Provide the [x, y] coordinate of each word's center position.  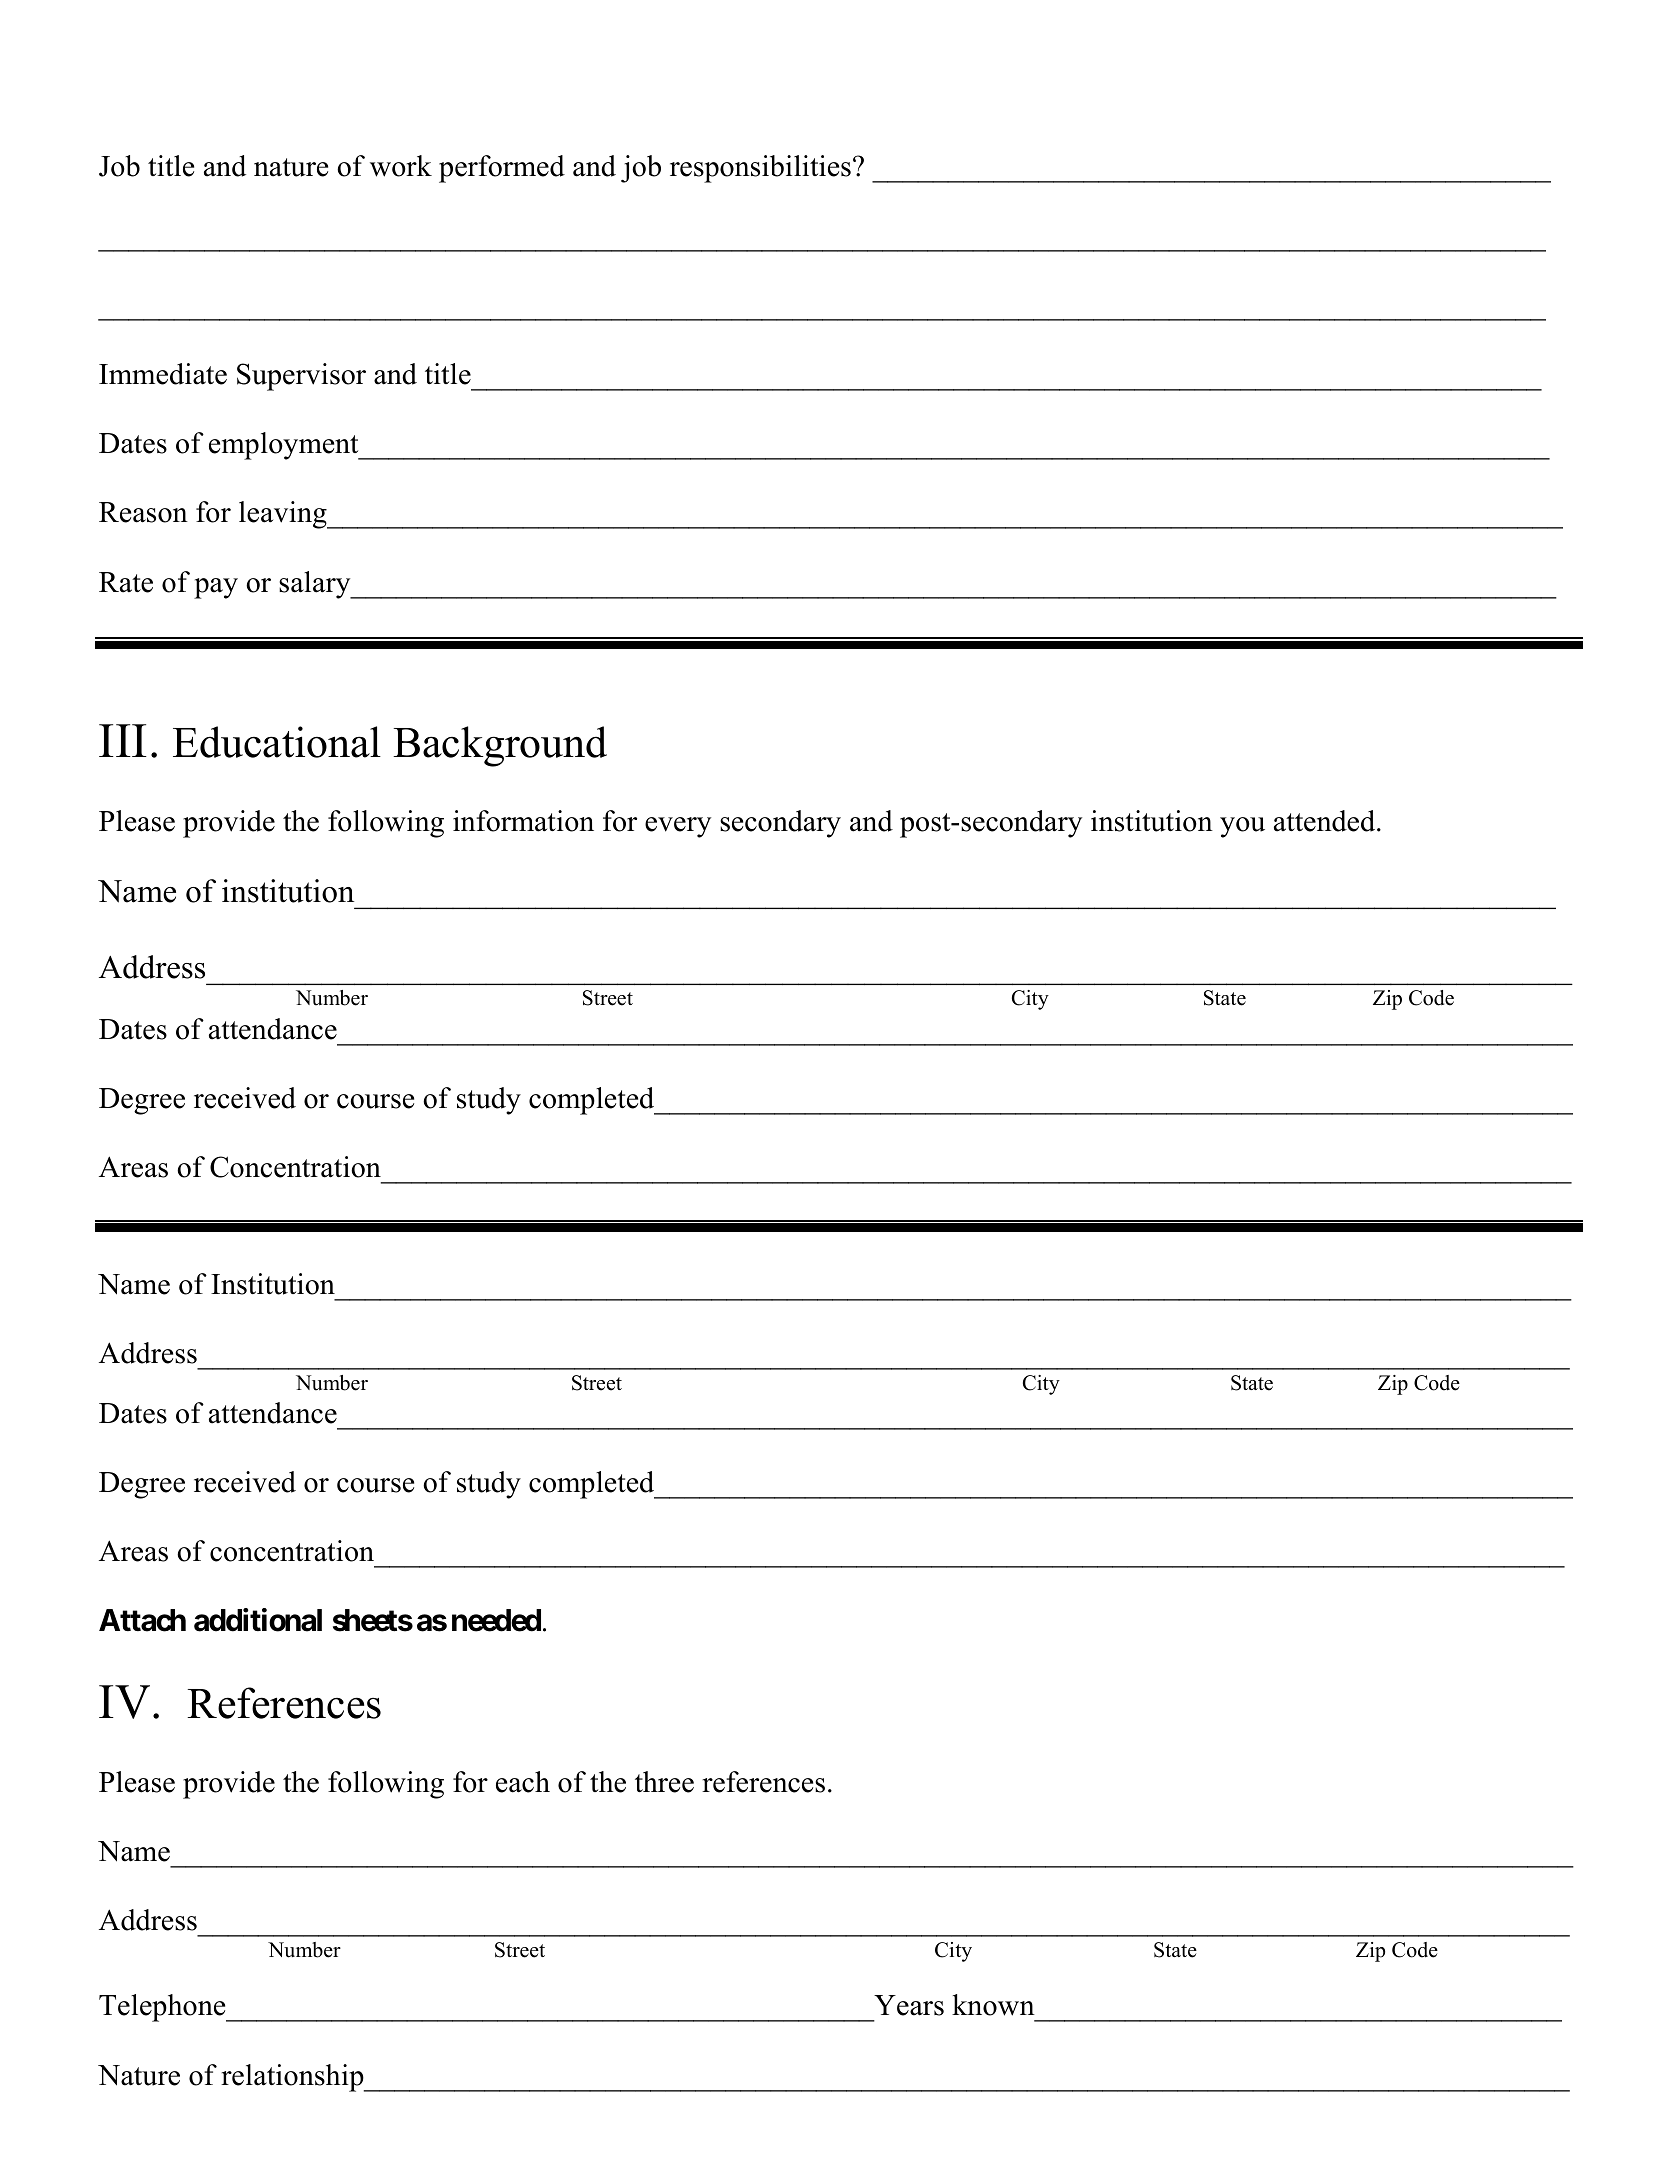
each [523, 1782]
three [664, 1782]
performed [502, 169]
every [678, 827]
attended [1326, 821]
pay [216, 588]
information [523, 821]
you [1242, 827]
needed [496, 1620]
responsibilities [760, 169]
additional [258, 1620]
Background [500, 746]
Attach [142, 1620]
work [401, 166]
